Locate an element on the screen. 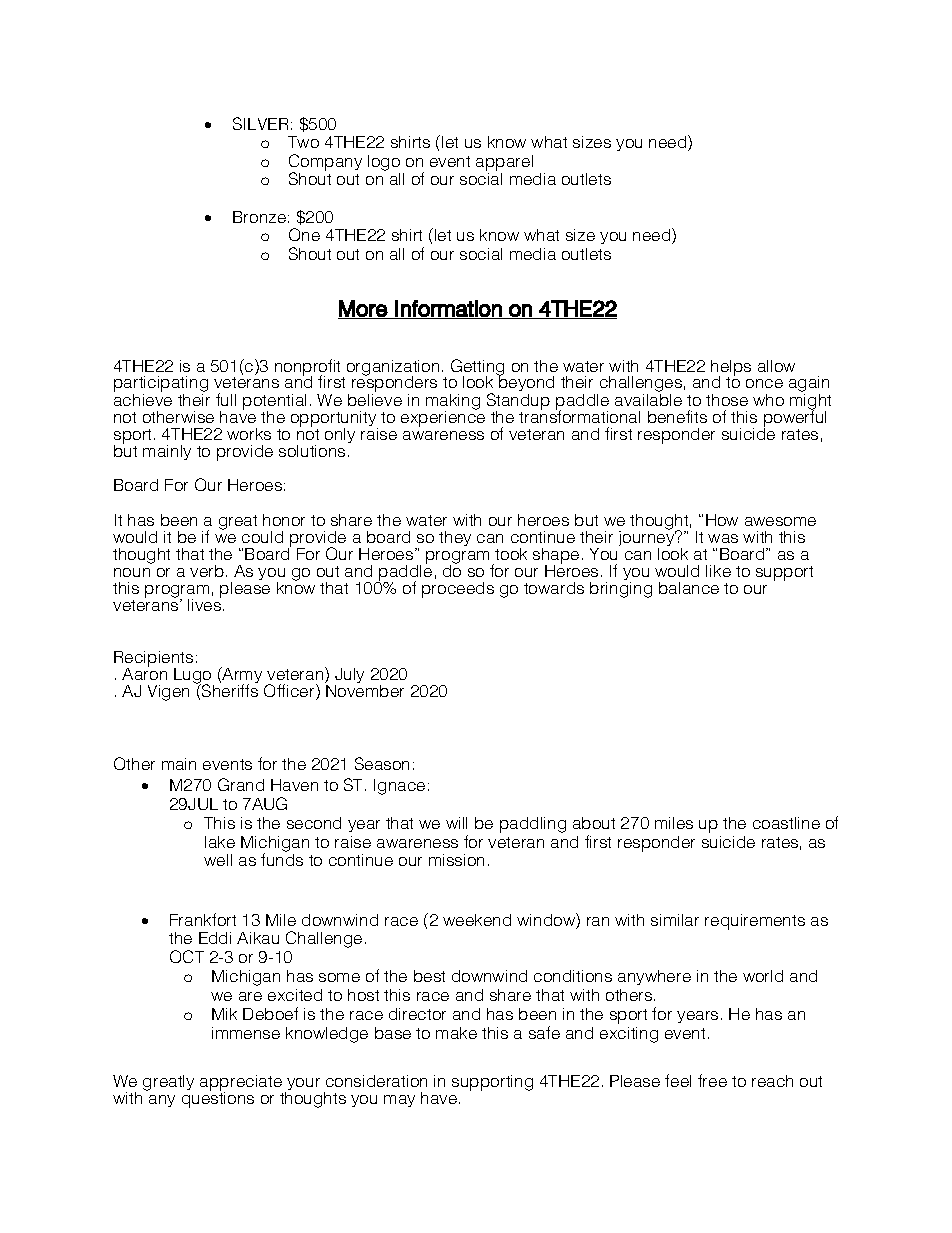  helps is located at coordinates (731, 369).
